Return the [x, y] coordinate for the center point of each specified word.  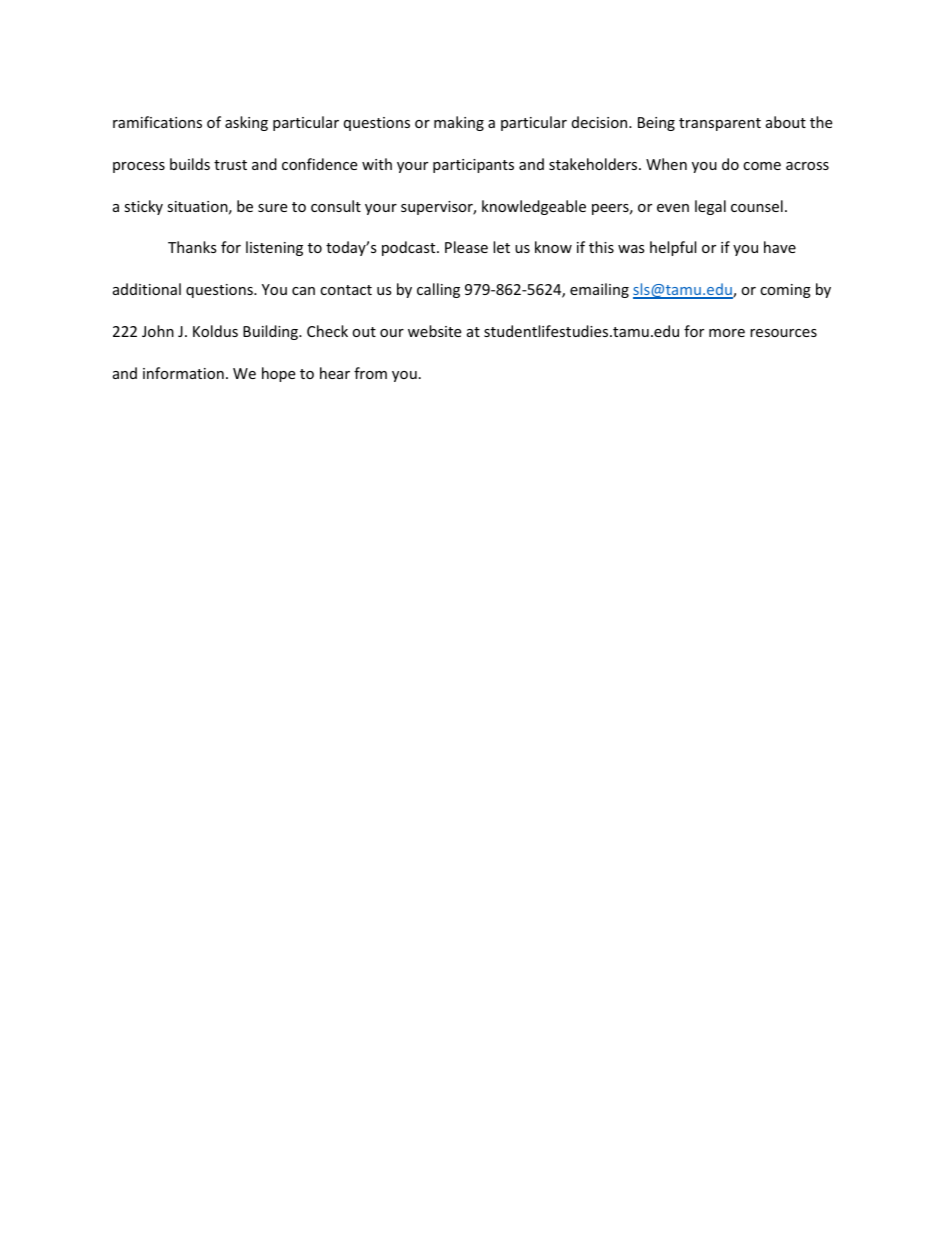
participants [473, 166]
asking [246, 123]
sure [272, 208]
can [303, 291]
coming [785, 291]
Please [466, 247]
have [780, 247]
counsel [757, 206]
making [459, 123]
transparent [720, 124]
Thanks [192, 247]
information [183, 373]
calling [438, 290]
